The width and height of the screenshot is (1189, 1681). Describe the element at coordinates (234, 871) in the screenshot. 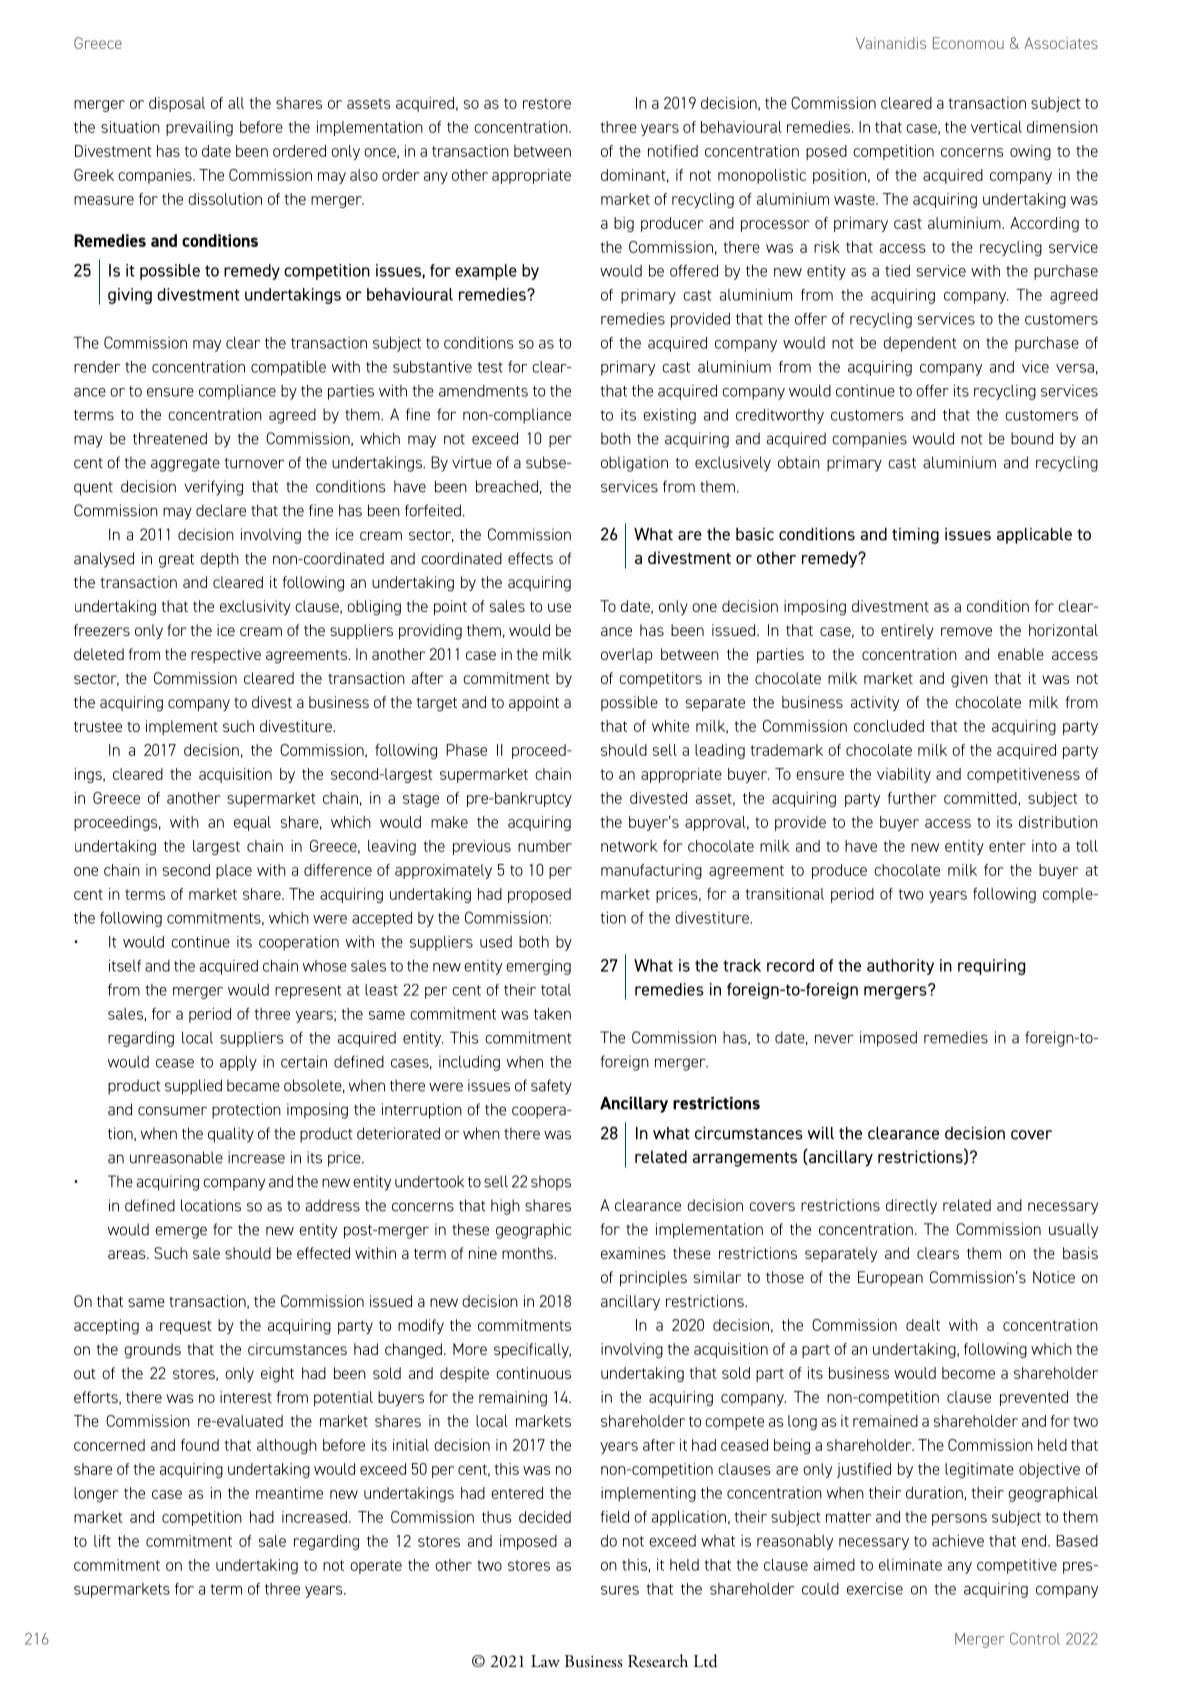

I see `place` at that location.
